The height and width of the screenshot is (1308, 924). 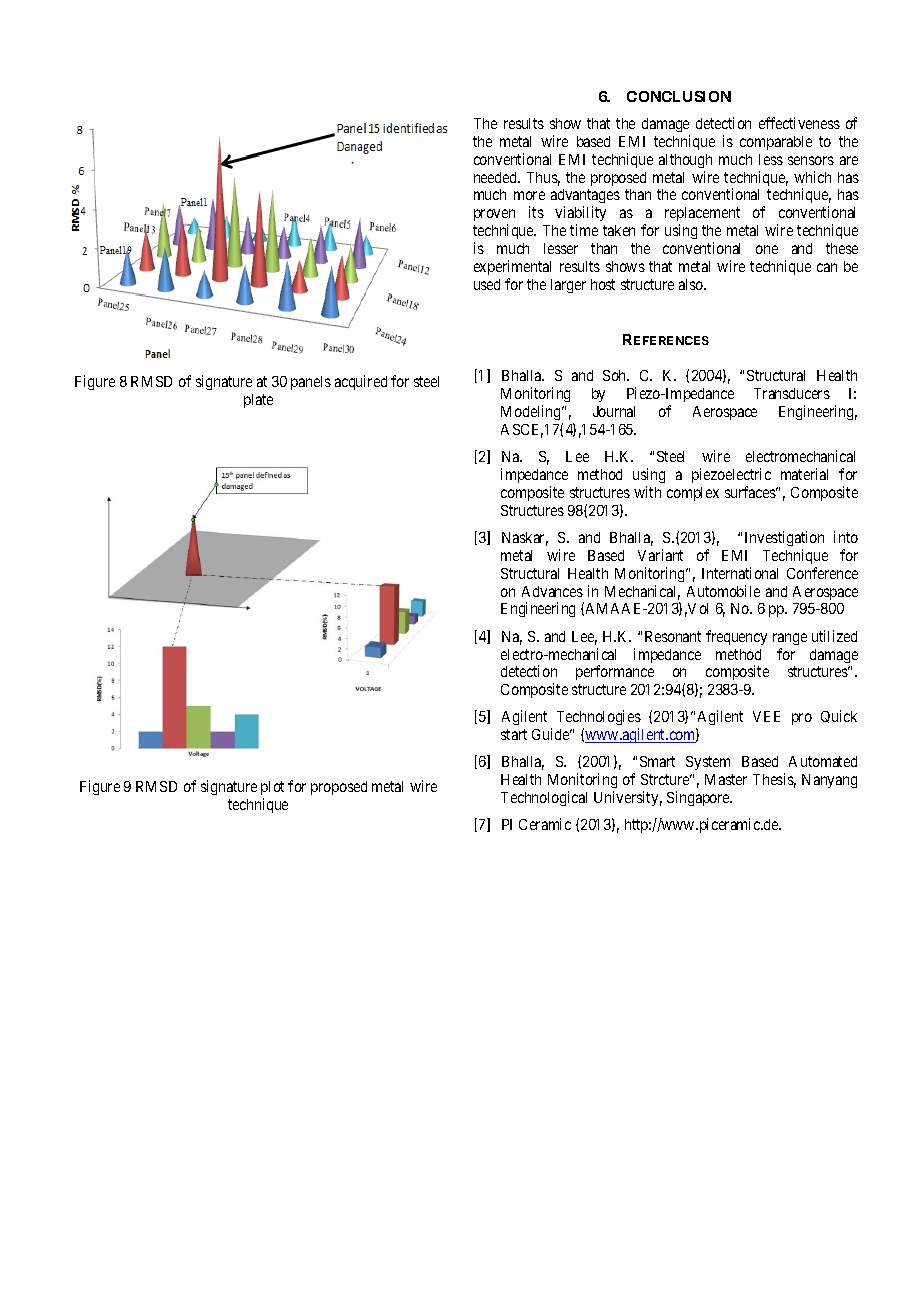 What do you see at coordinates (272, 788) in the screenshot?
I see `plot` at bounding box center [272, 788].
